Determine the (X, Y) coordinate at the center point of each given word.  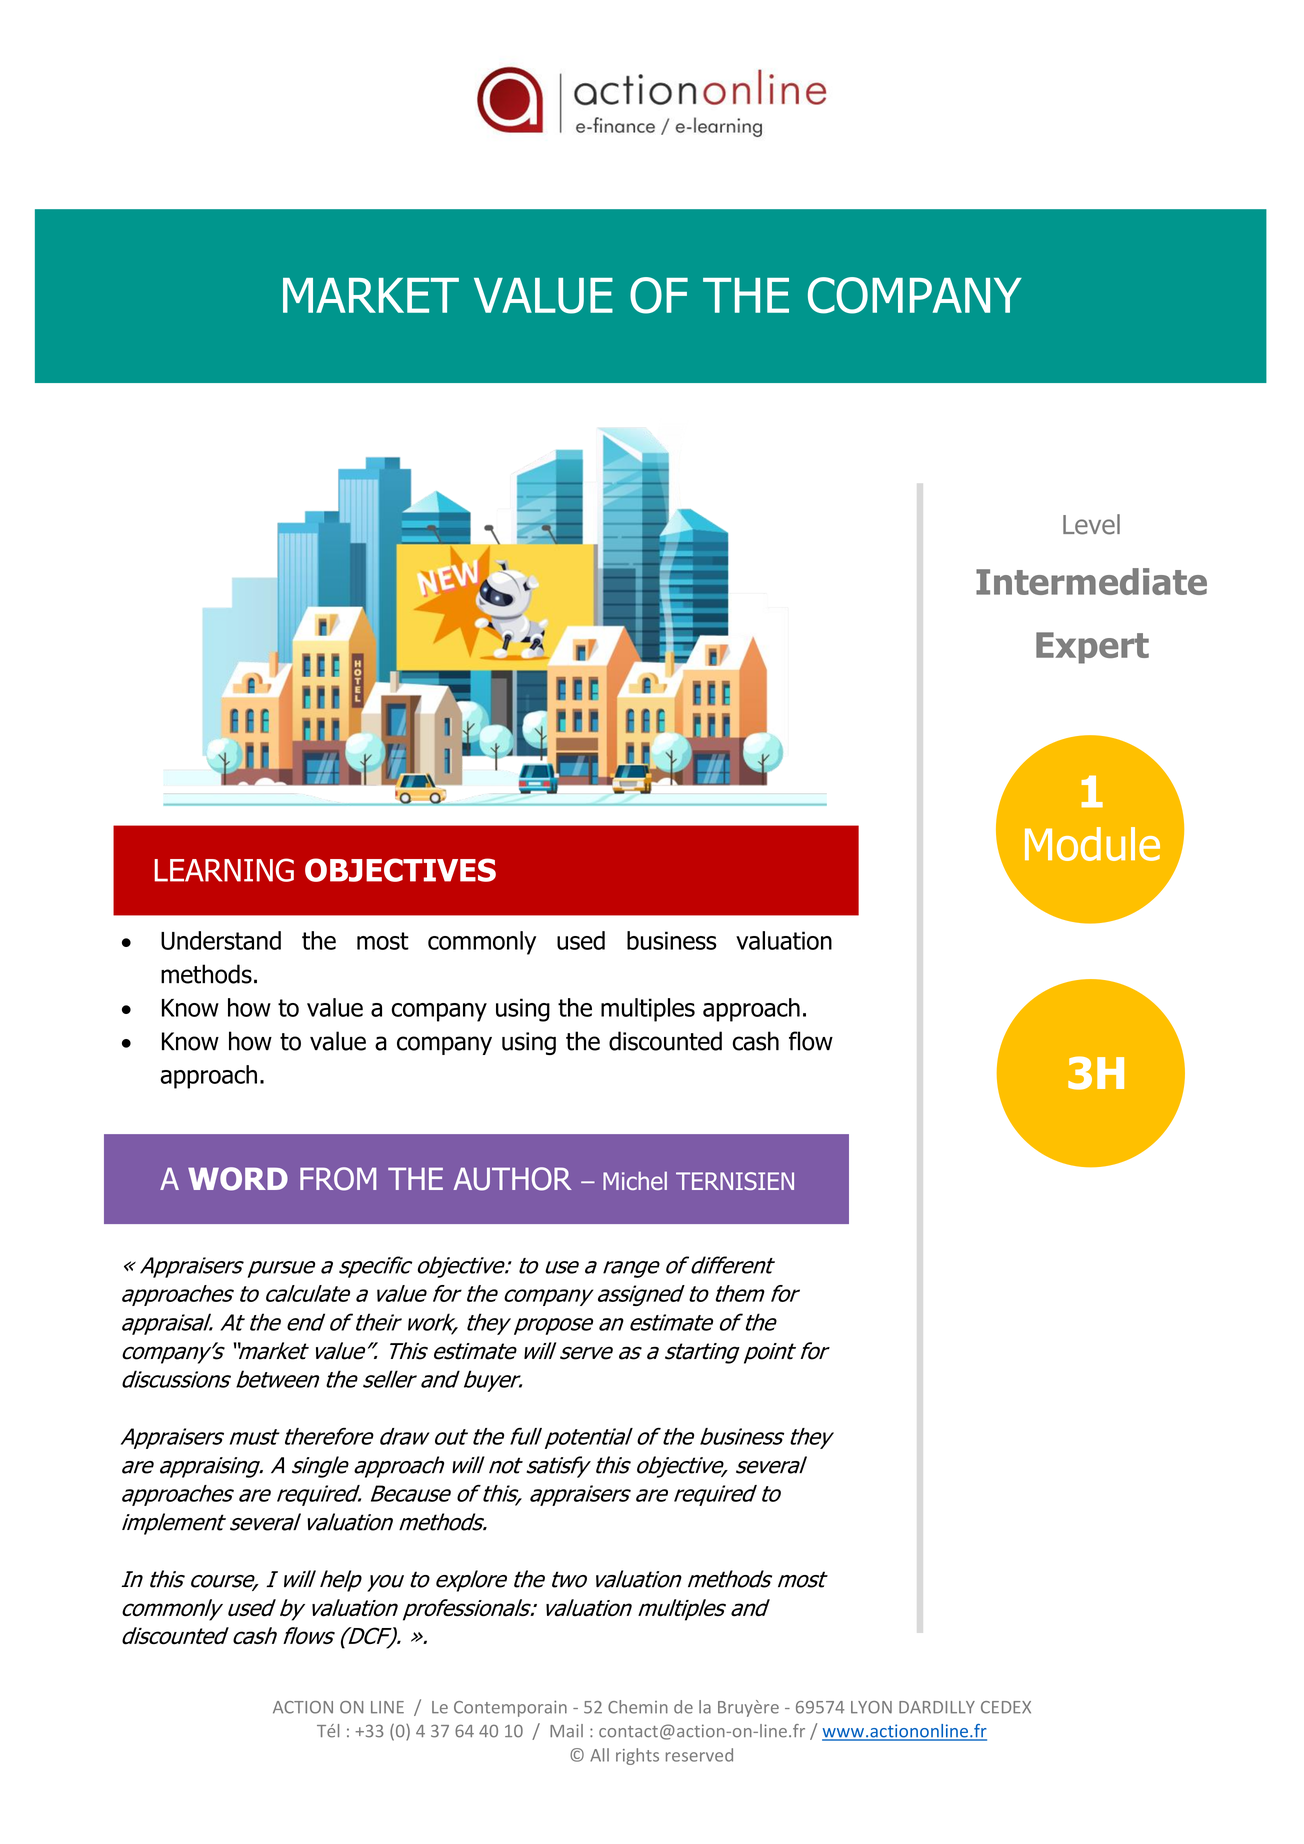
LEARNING (224, 870)
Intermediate (1091, 581)
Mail (566, 1731)
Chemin (638, 1707)
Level (1091, 524)
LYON (871, 1707)
